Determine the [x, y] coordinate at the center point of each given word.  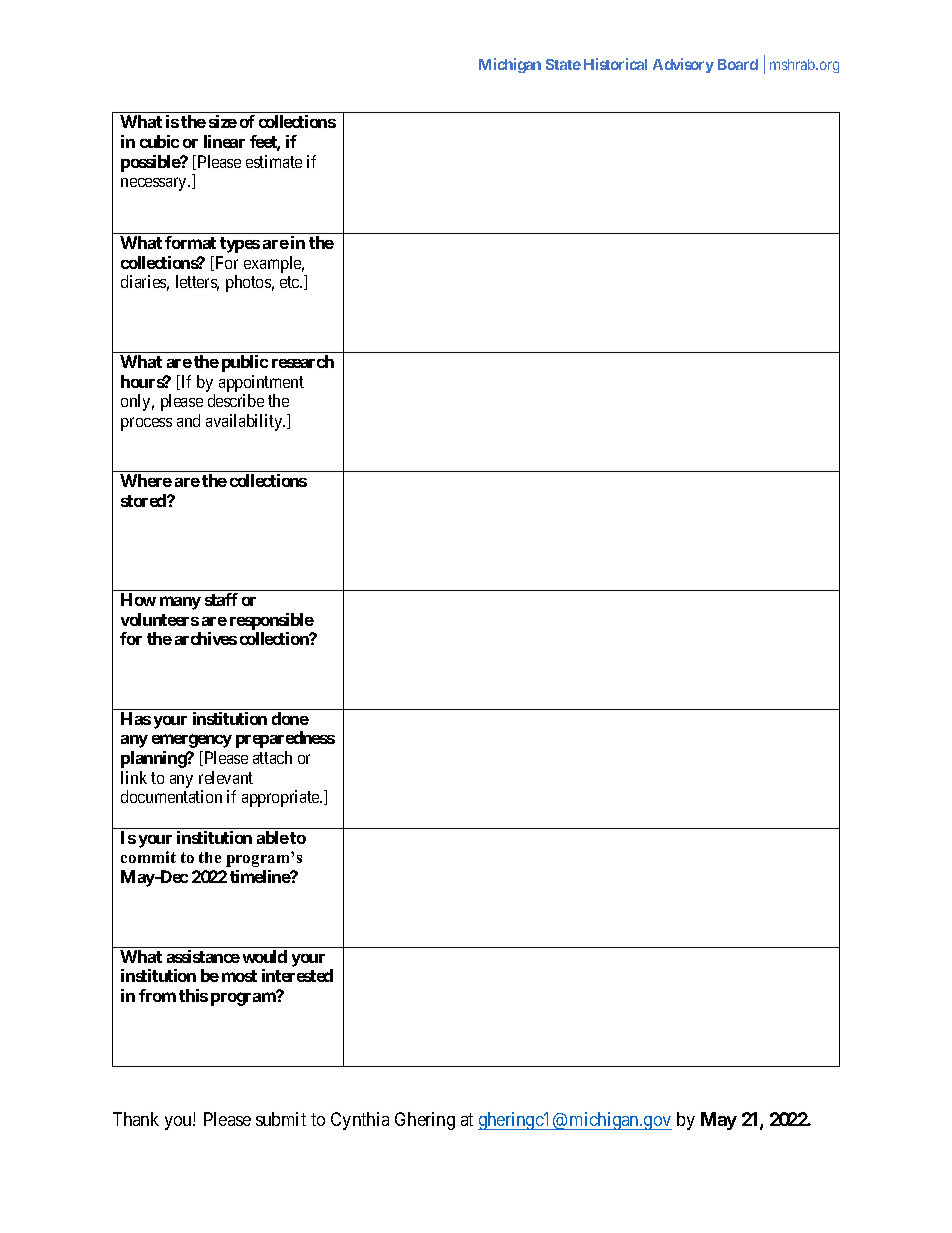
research [303, 361]
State [563, 64]
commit [148, 857]
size [223, 121]
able [273, 837]
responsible [272, 621]
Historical [615, 64]
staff [221, 599]
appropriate [281, 798]
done [290, 718]
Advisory [683, 65]
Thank [136, 1119]
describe [236, 400]
